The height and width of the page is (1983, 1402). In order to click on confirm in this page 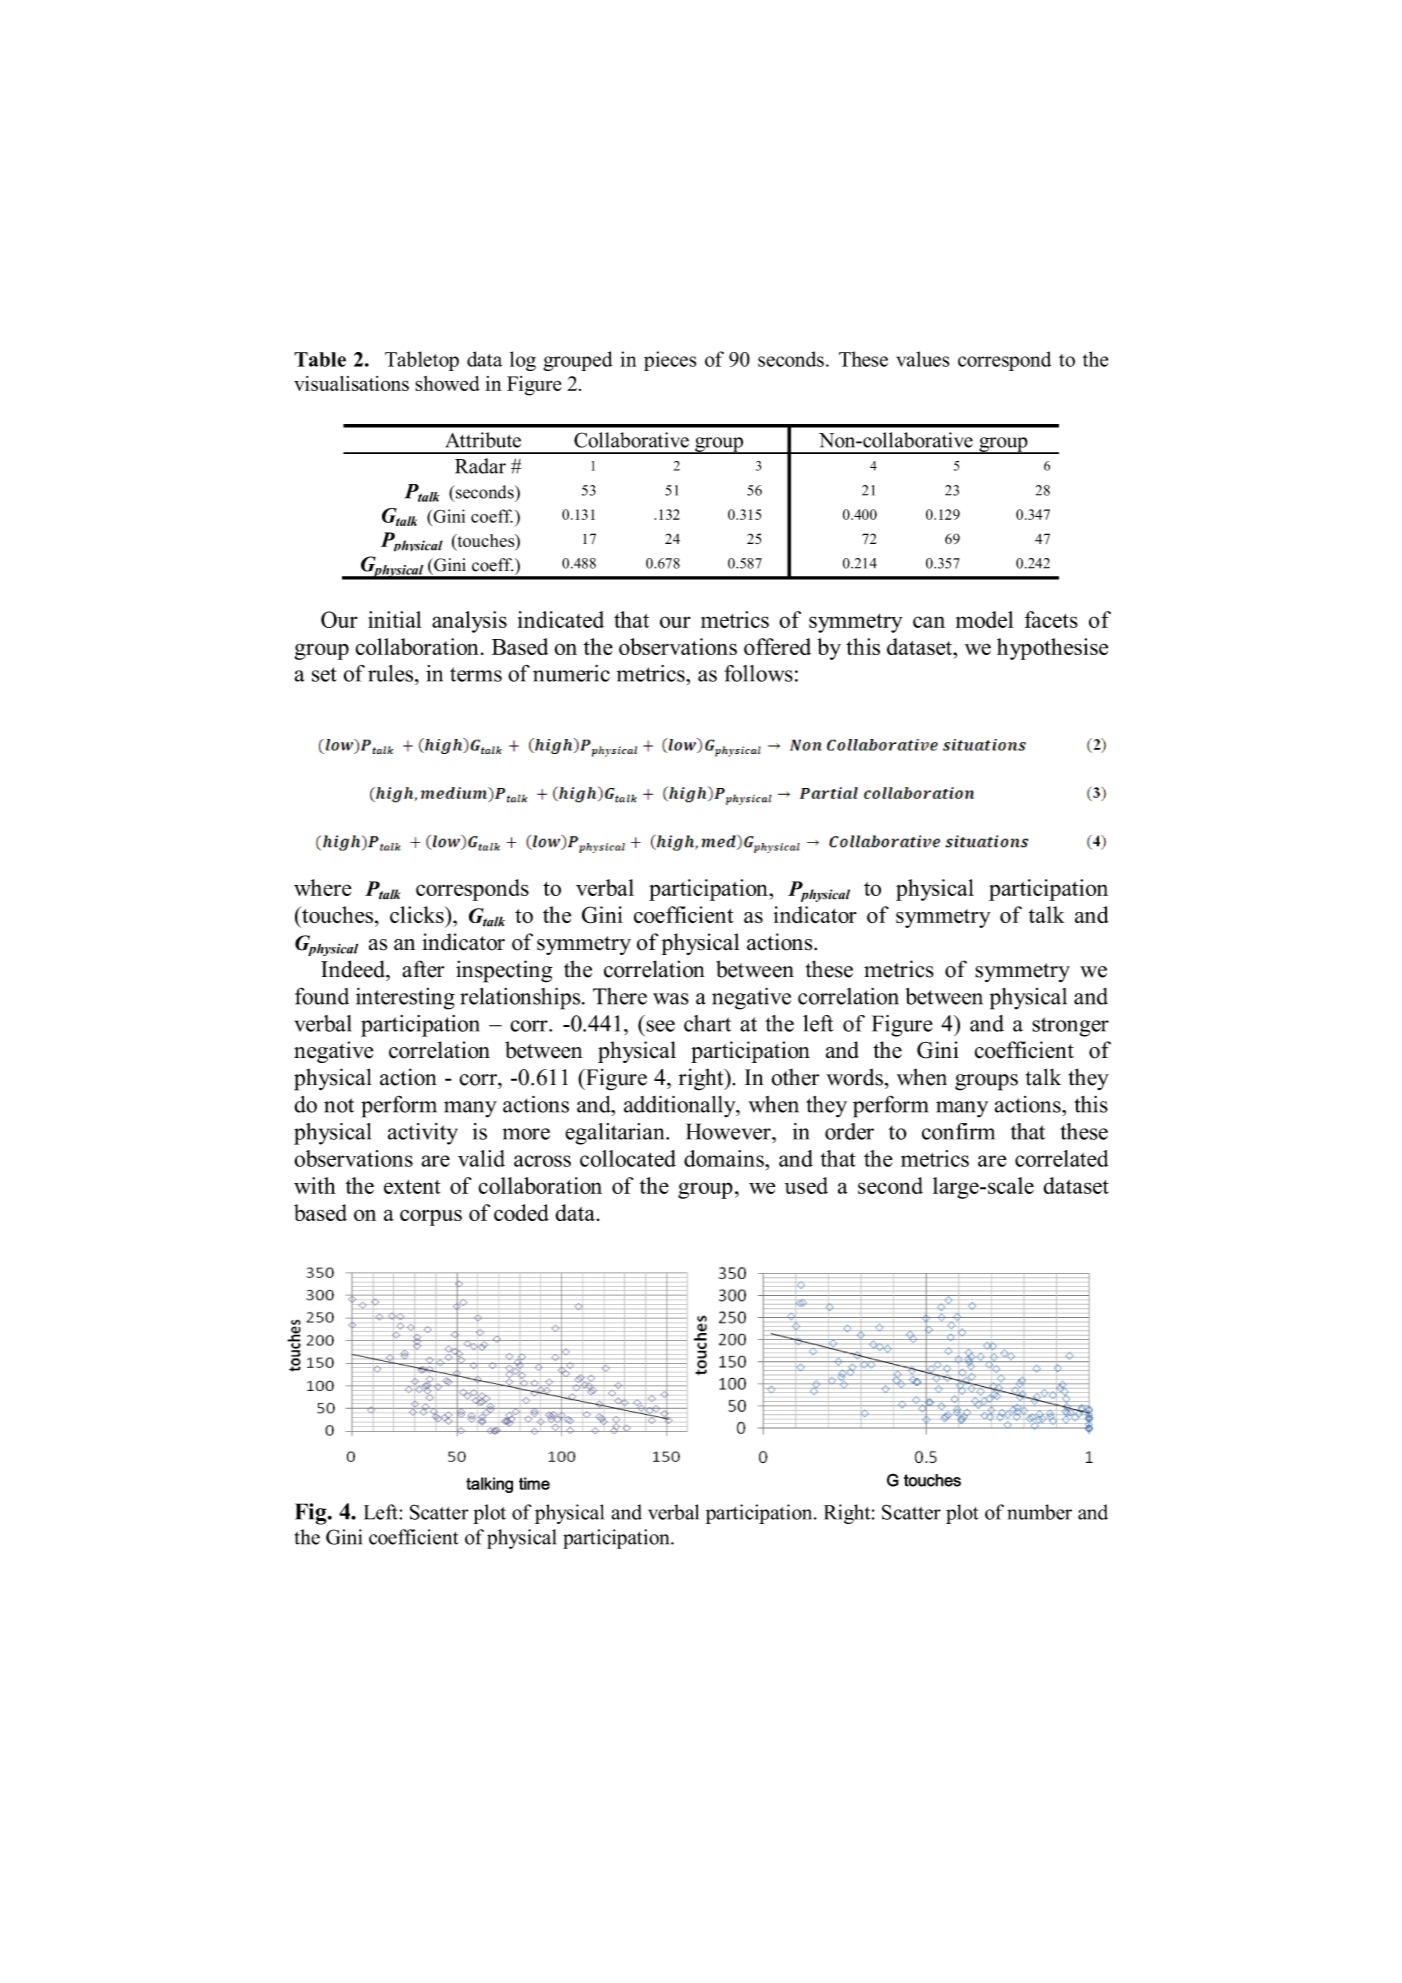, I will do `click(958, 1131)`.
